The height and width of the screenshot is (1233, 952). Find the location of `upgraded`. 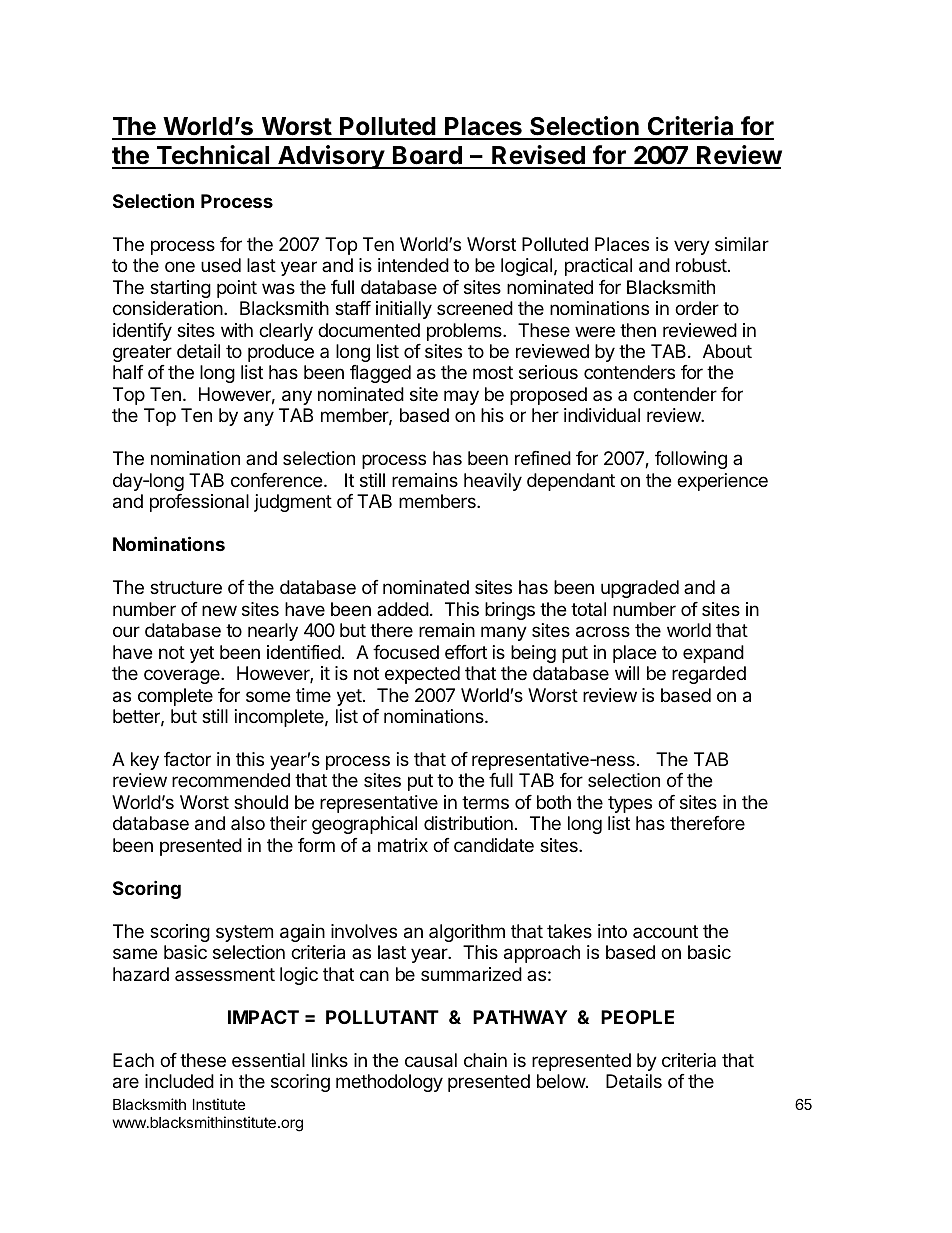

upgraded is located at coordinates (640, 589).
